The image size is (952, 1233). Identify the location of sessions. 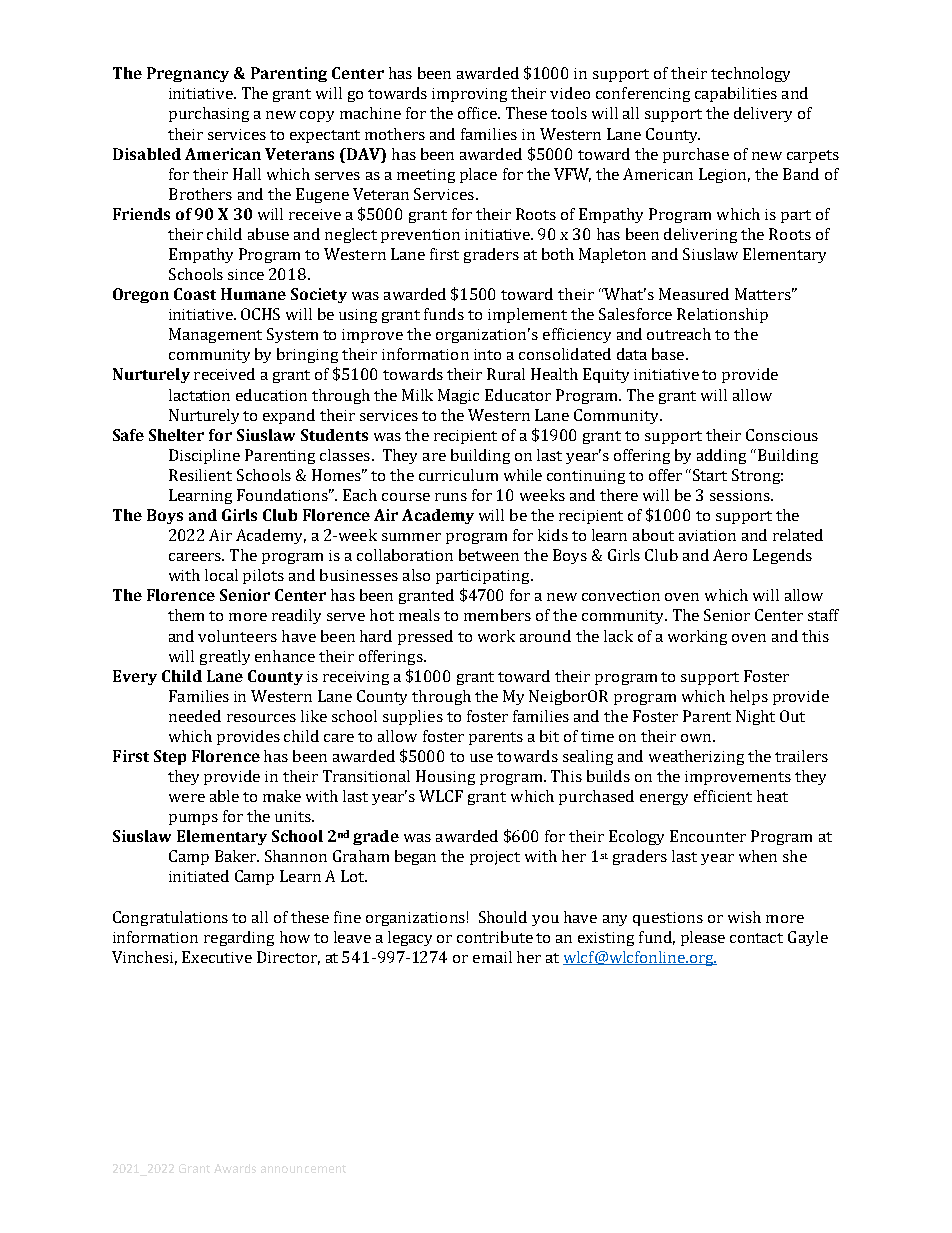
(741, 495).
